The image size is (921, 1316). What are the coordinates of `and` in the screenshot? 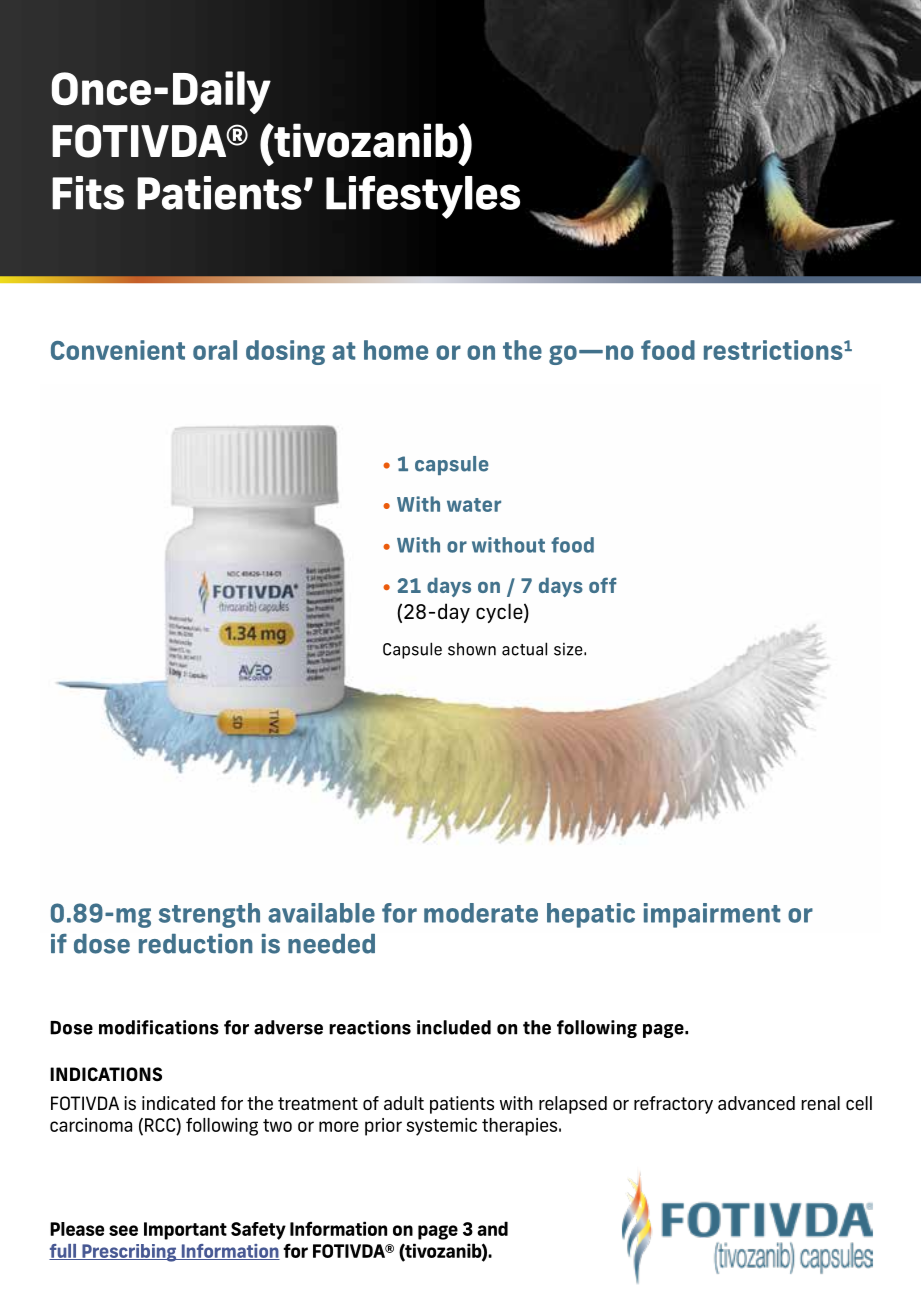 It's located at (492, 1228).
